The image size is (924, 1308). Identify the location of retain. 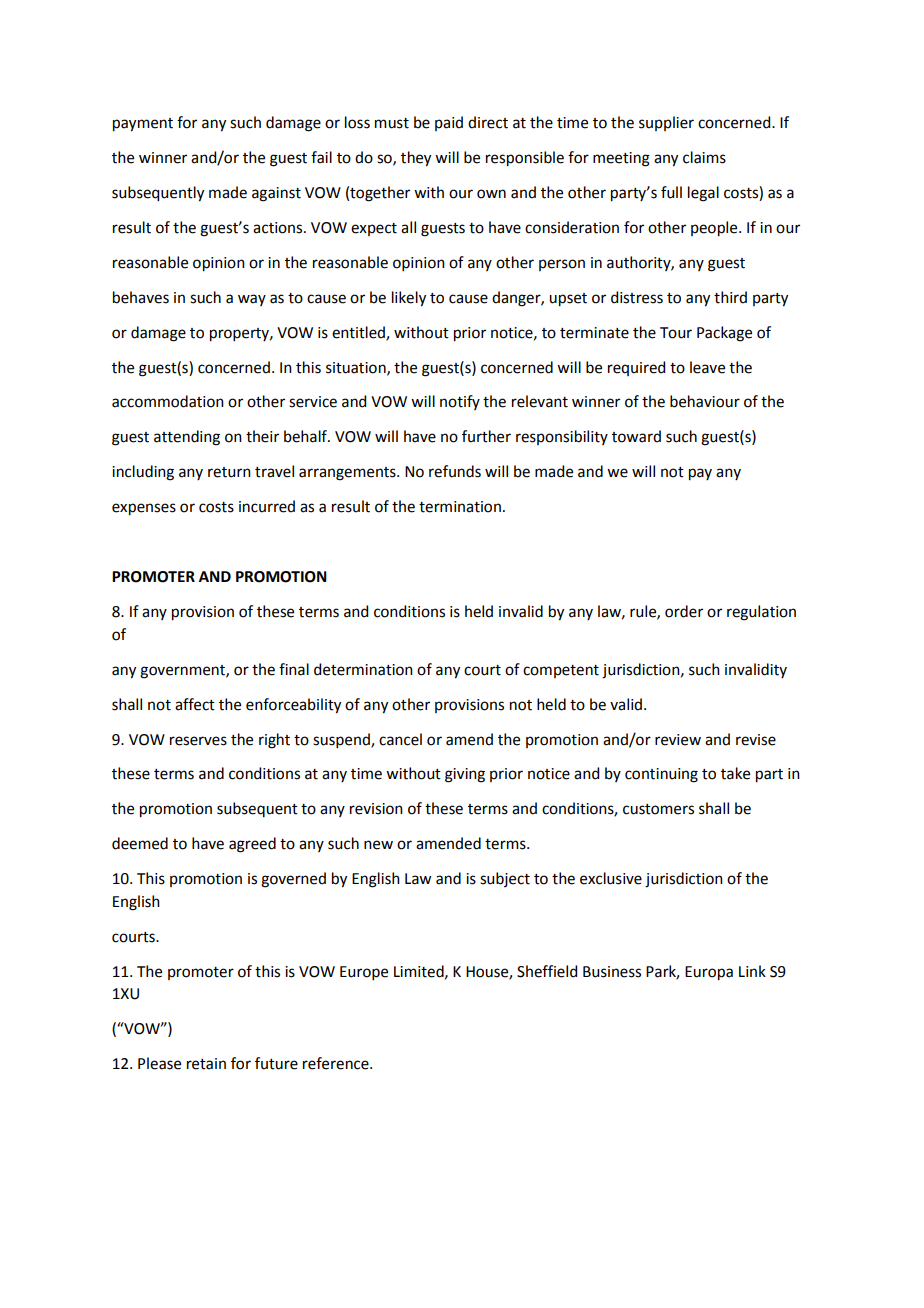
(206, 1064).
